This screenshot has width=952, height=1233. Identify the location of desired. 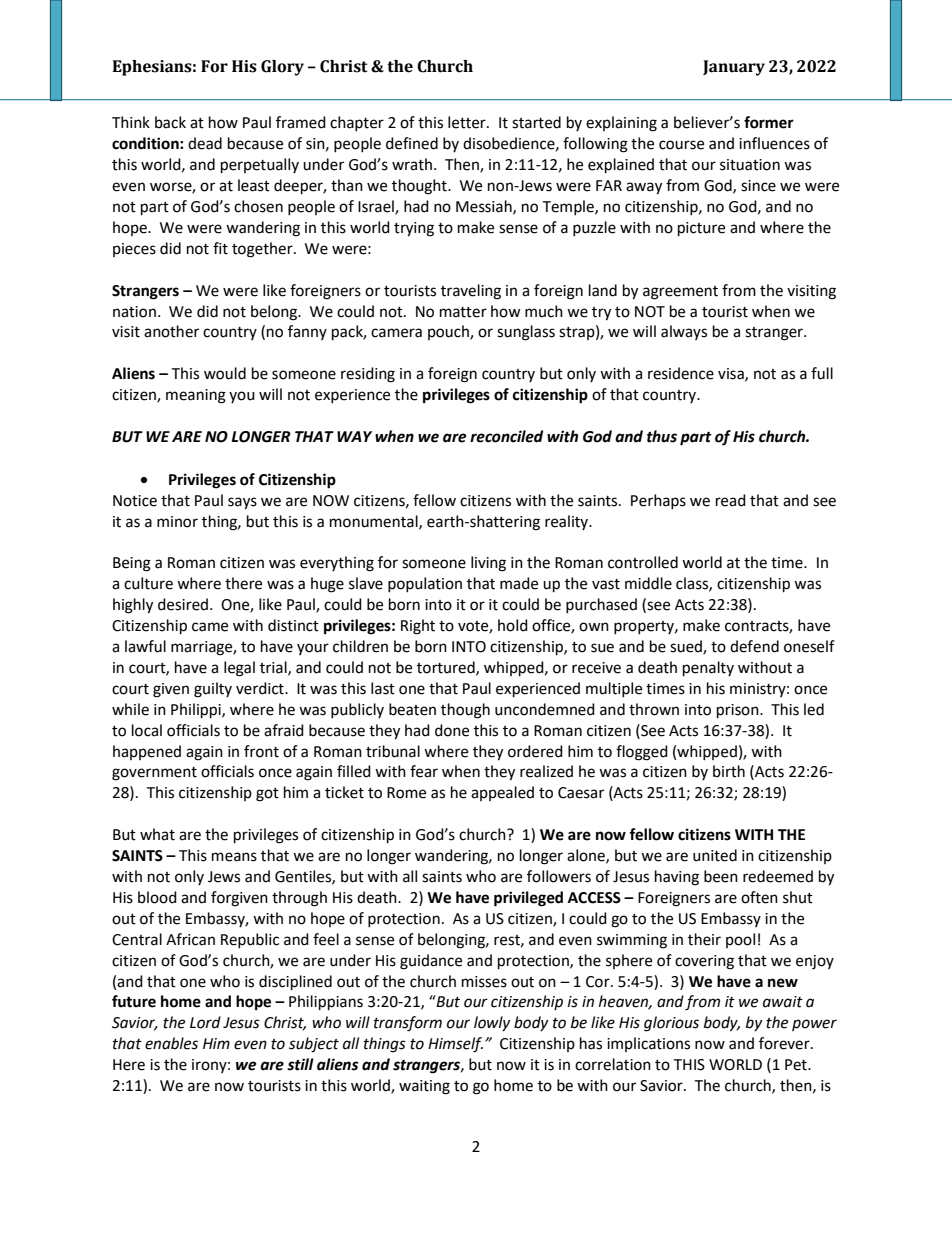
(184, 604).
